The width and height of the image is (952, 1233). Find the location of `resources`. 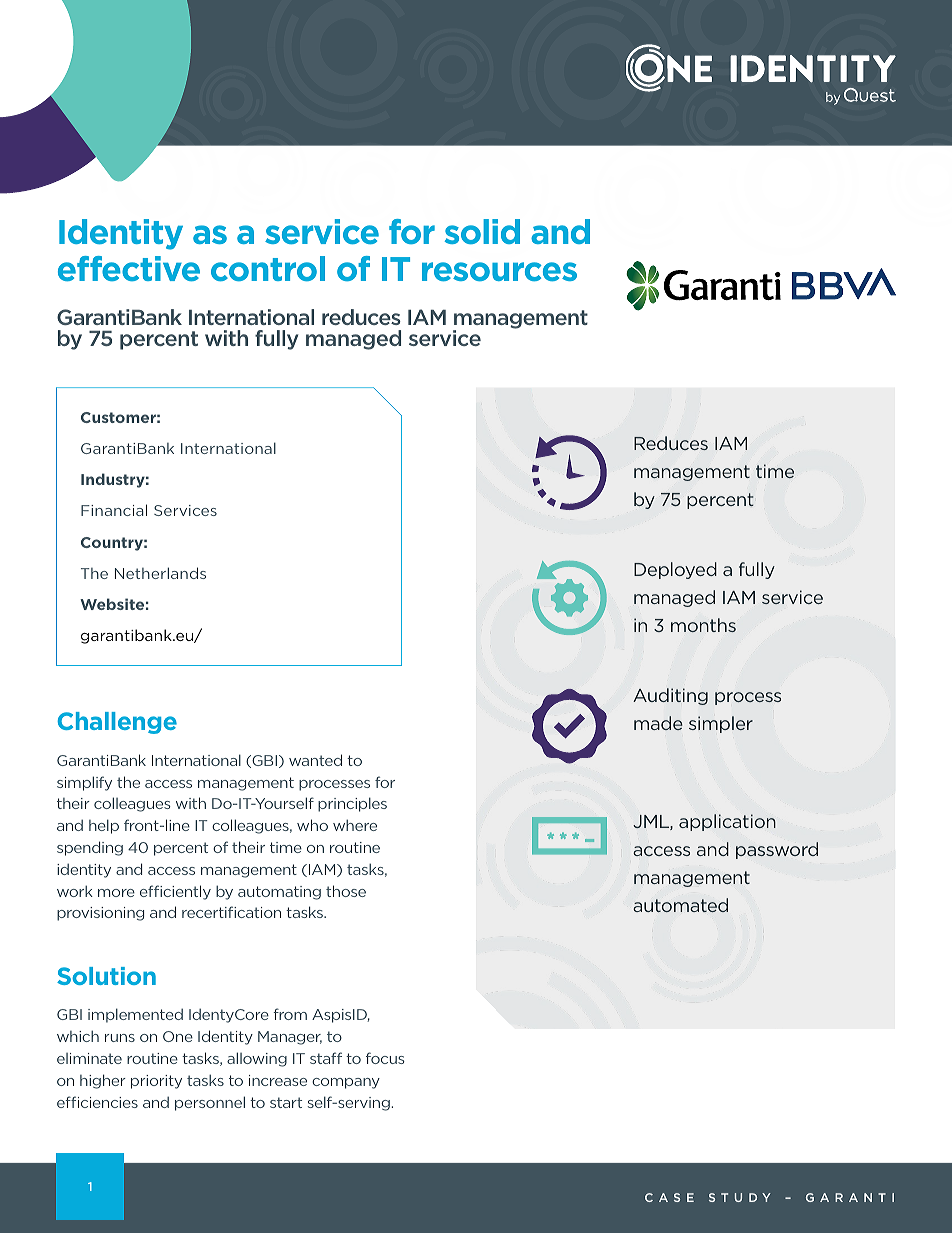

resources is located at coordinates (499, 271).
